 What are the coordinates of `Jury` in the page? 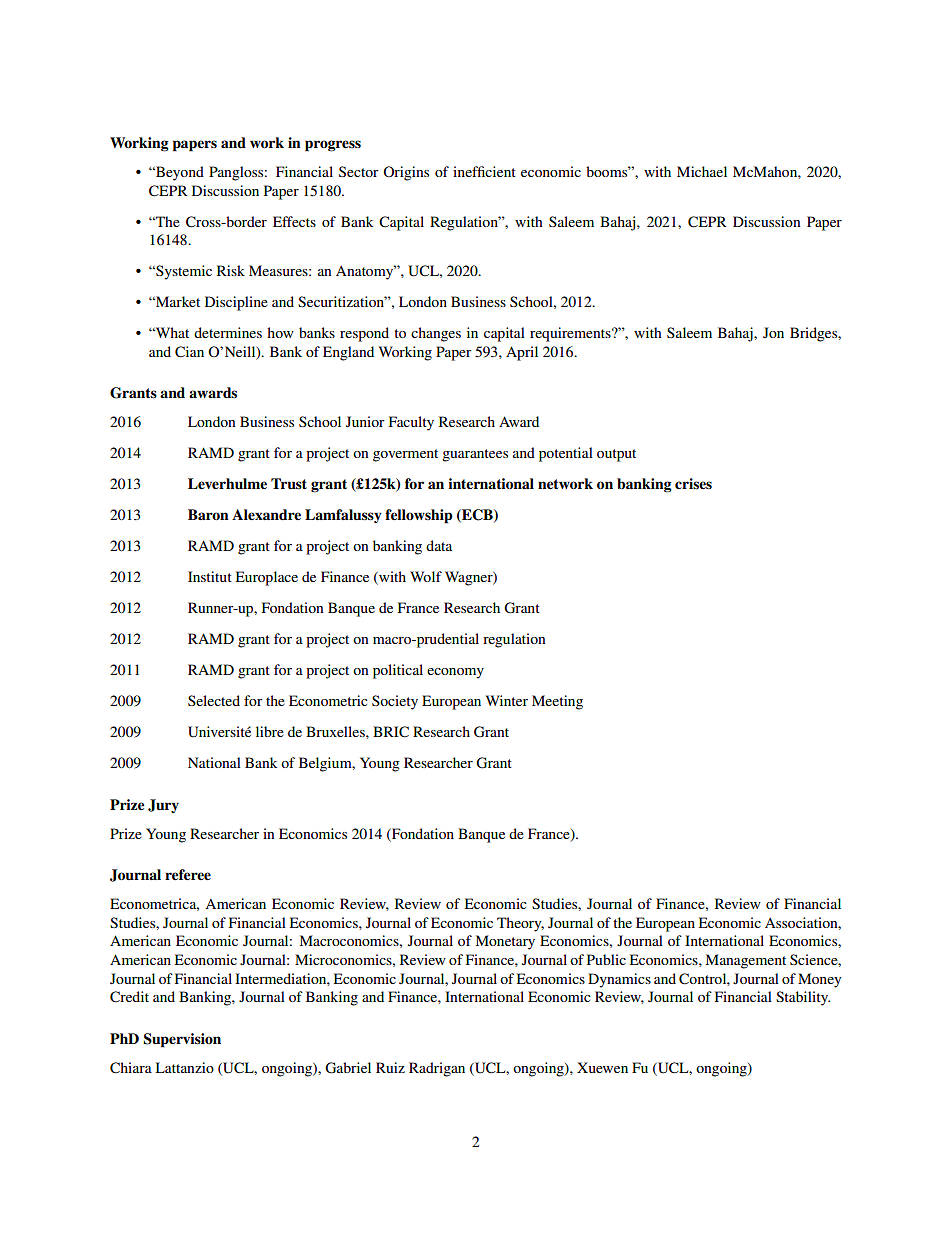 It's located at (163, 806).
